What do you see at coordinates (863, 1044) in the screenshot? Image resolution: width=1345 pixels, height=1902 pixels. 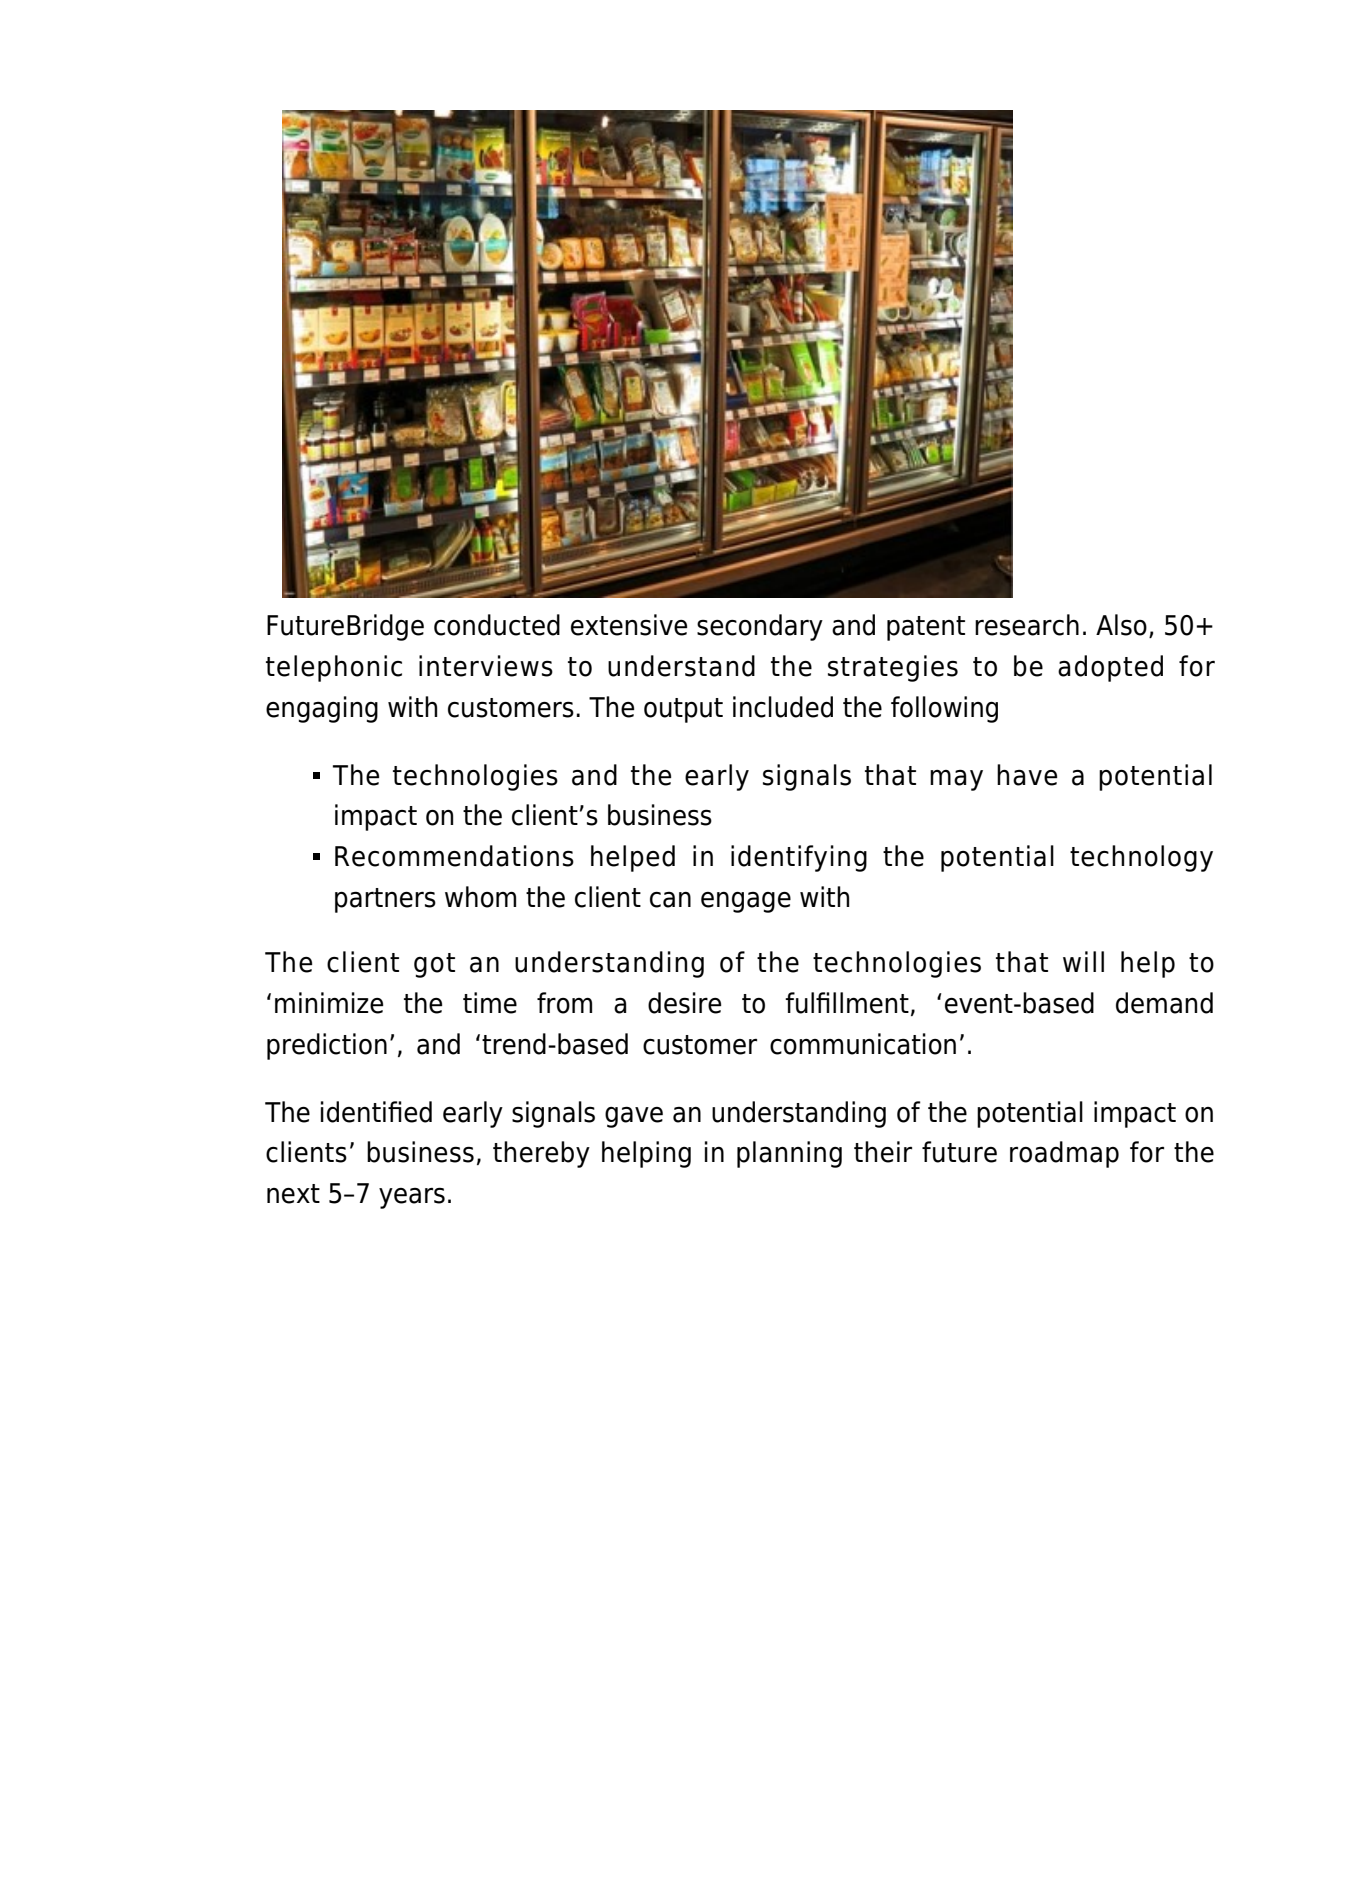 I see `communication` at bounding box center [863, 1044].
